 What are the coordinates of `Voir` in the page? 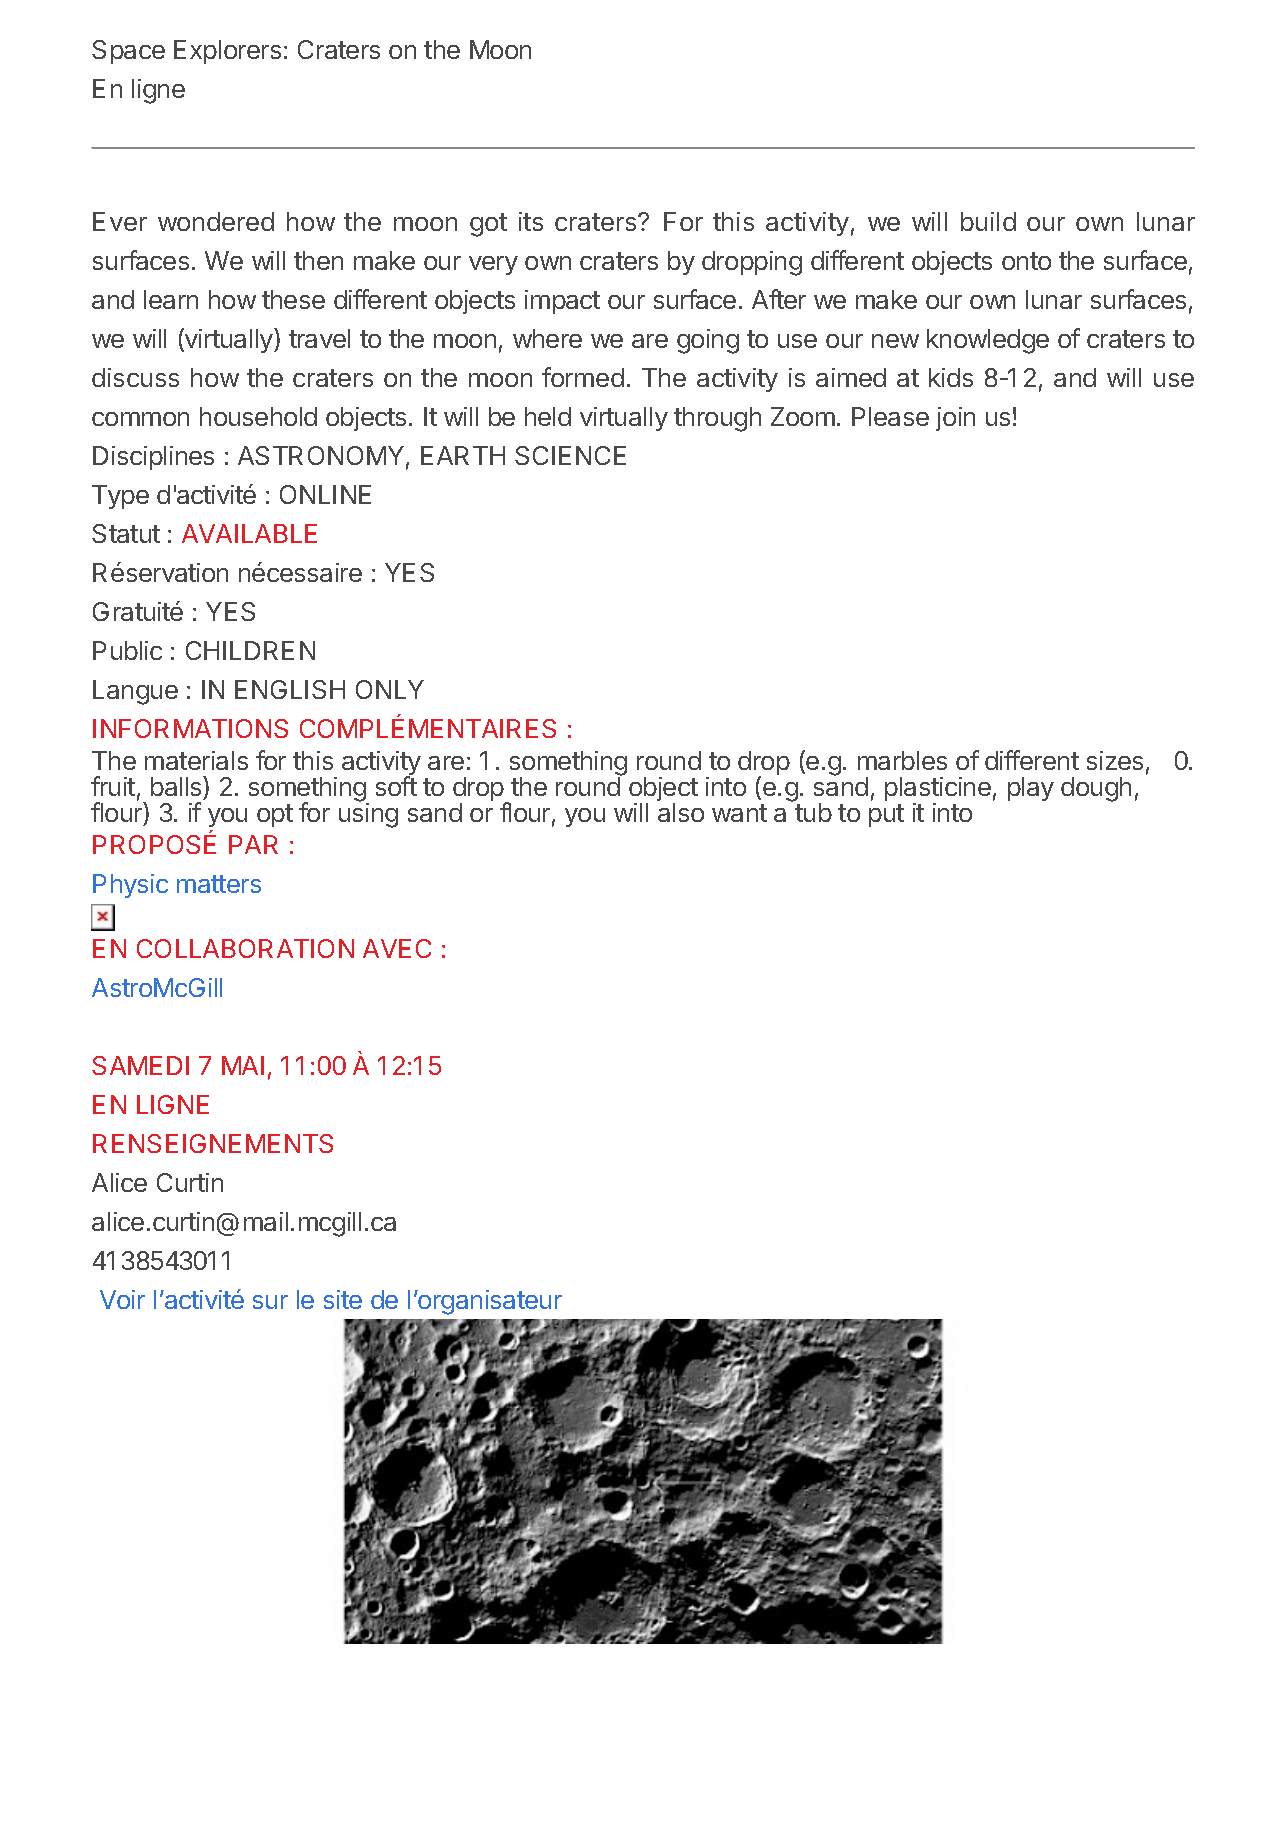 It's located at (122, 1299).
